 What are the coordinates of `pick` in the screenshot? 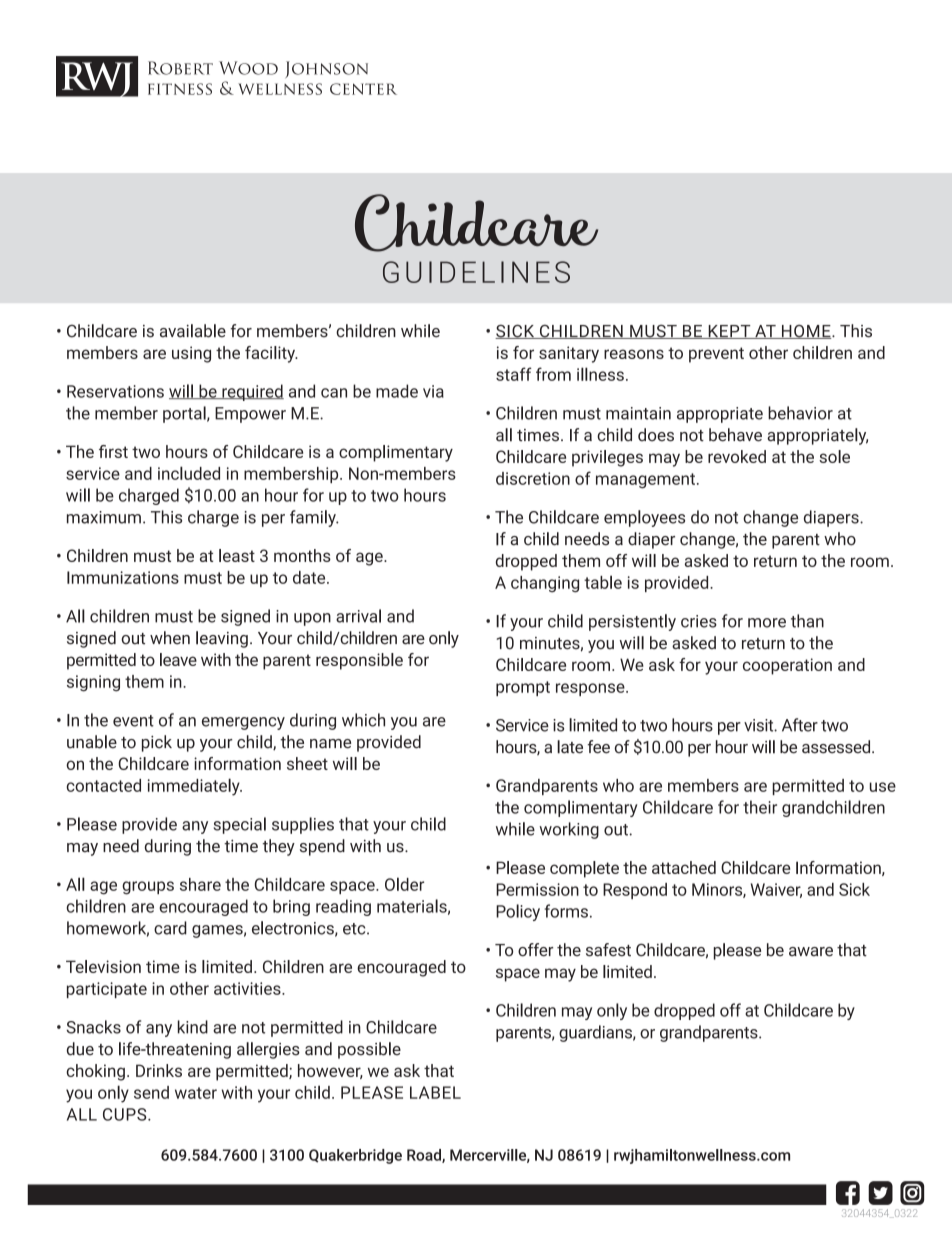 It's located at (157, 743).
